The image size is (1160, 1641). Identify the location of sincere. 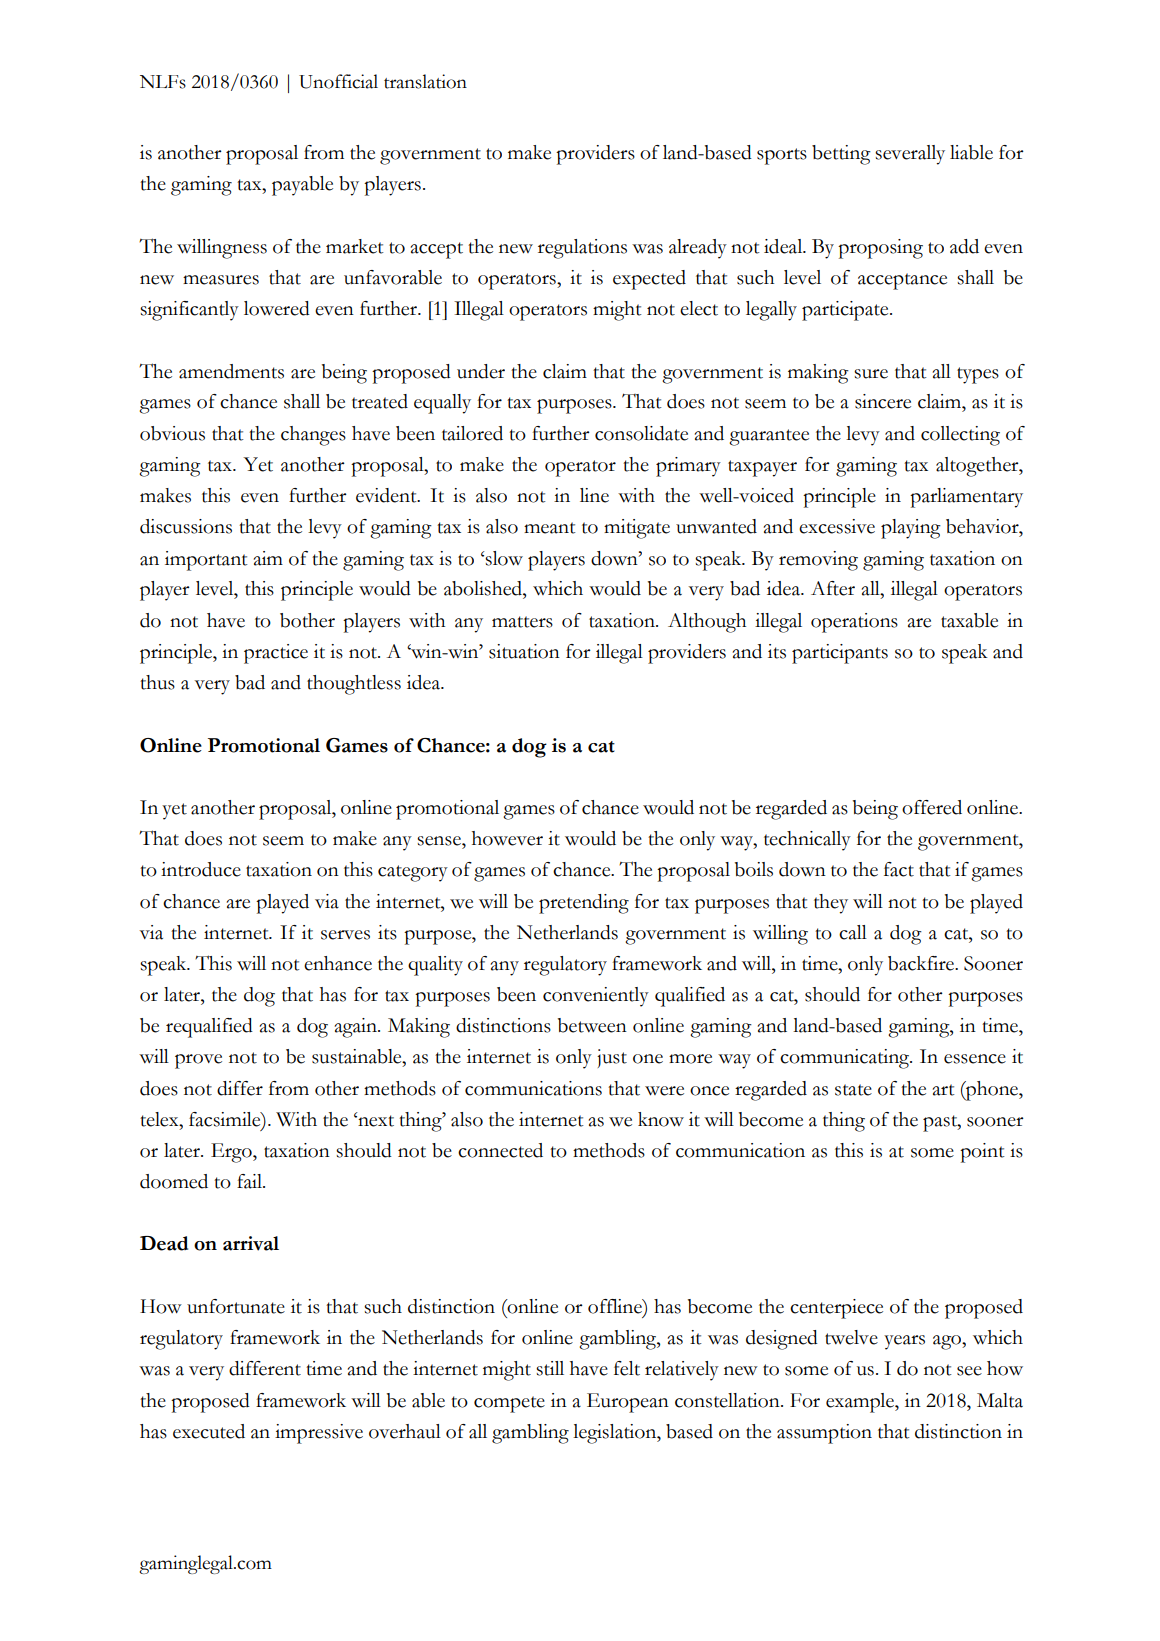
(883, 401).
